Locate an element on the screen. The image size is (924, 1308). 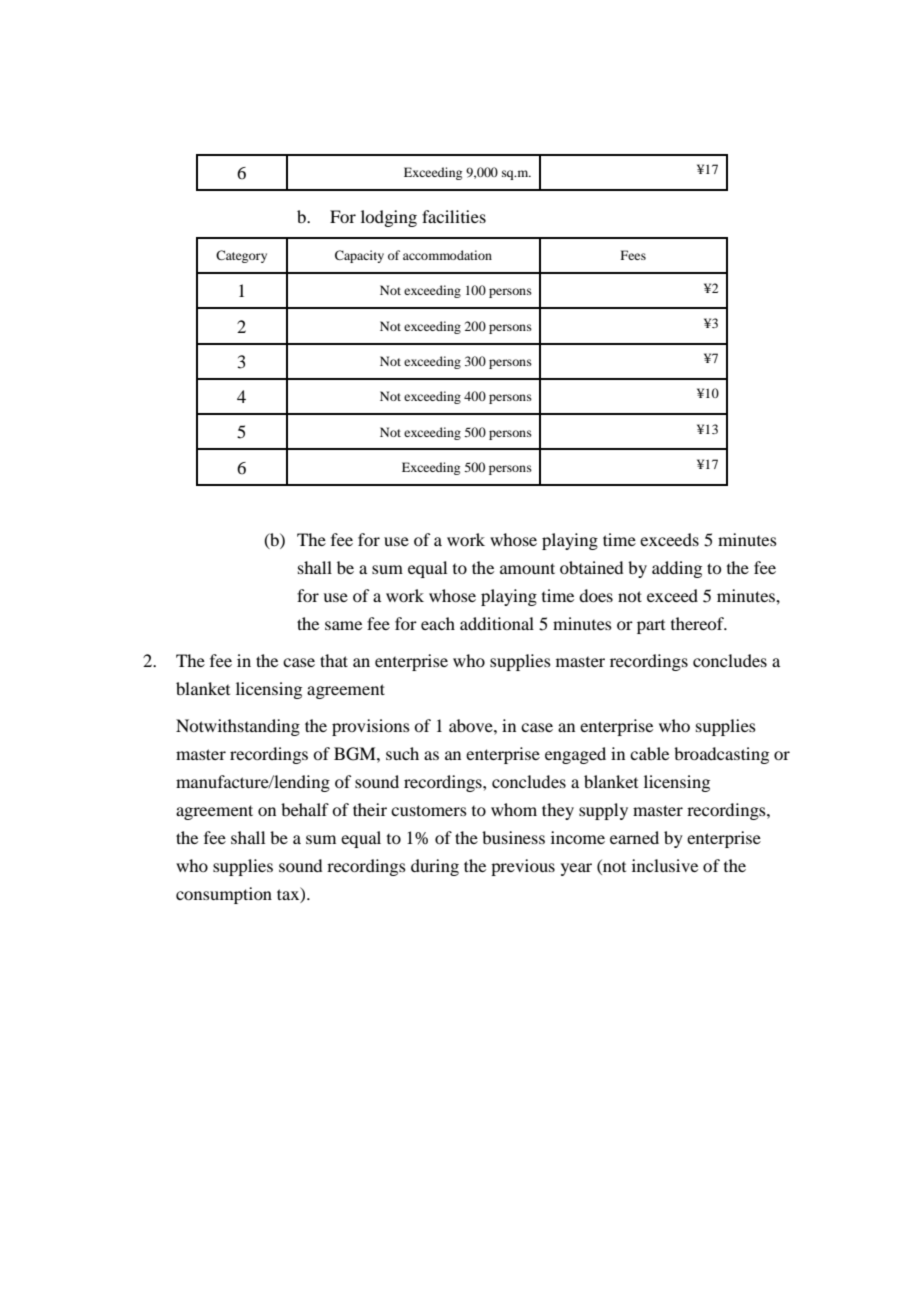
facilities is located at coordinates (454, 216).
